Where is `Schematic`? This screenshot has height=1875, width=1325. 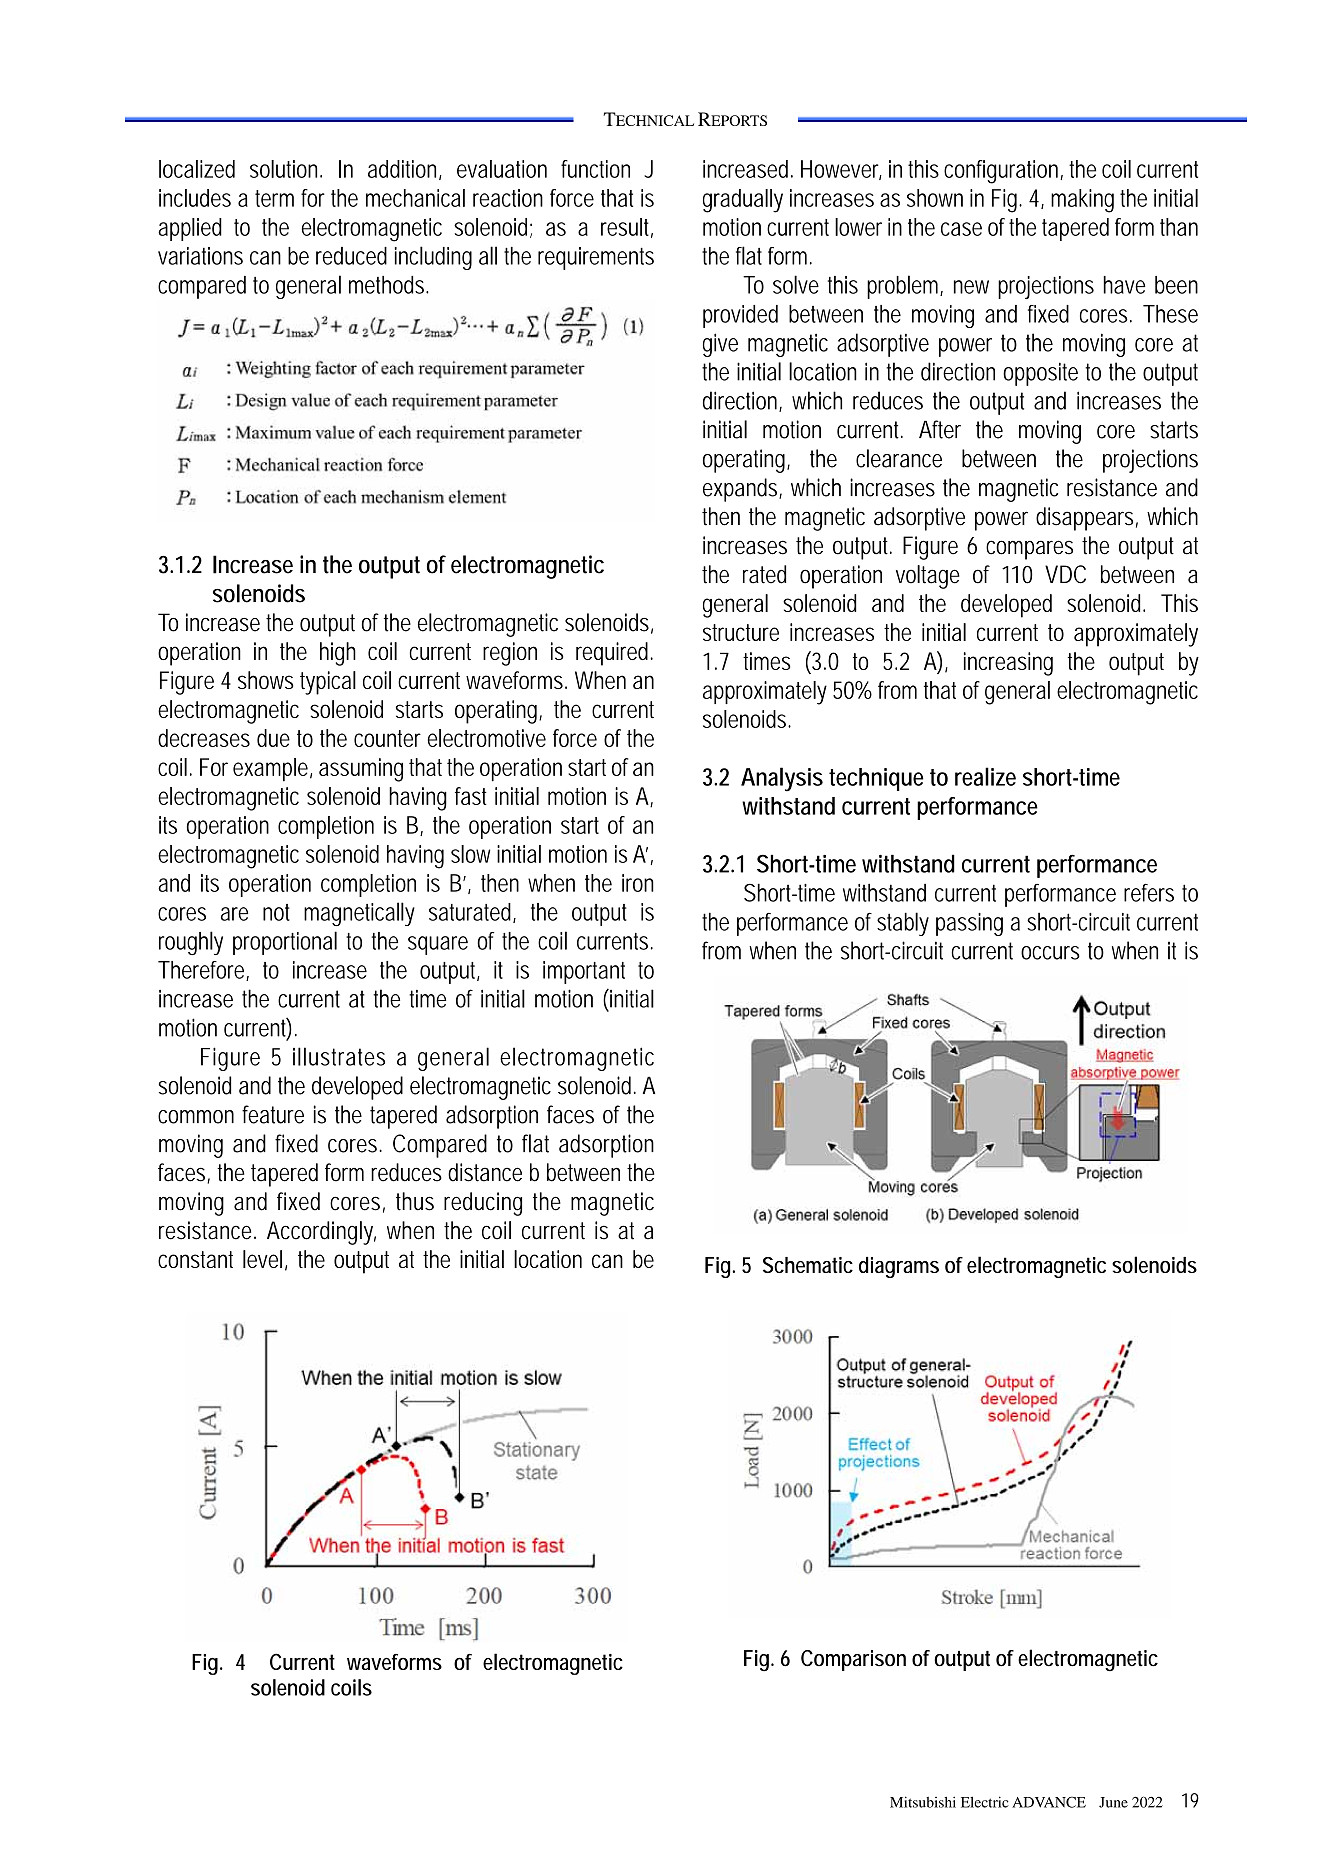 Schematic is located at coordinates (808, 1265).
